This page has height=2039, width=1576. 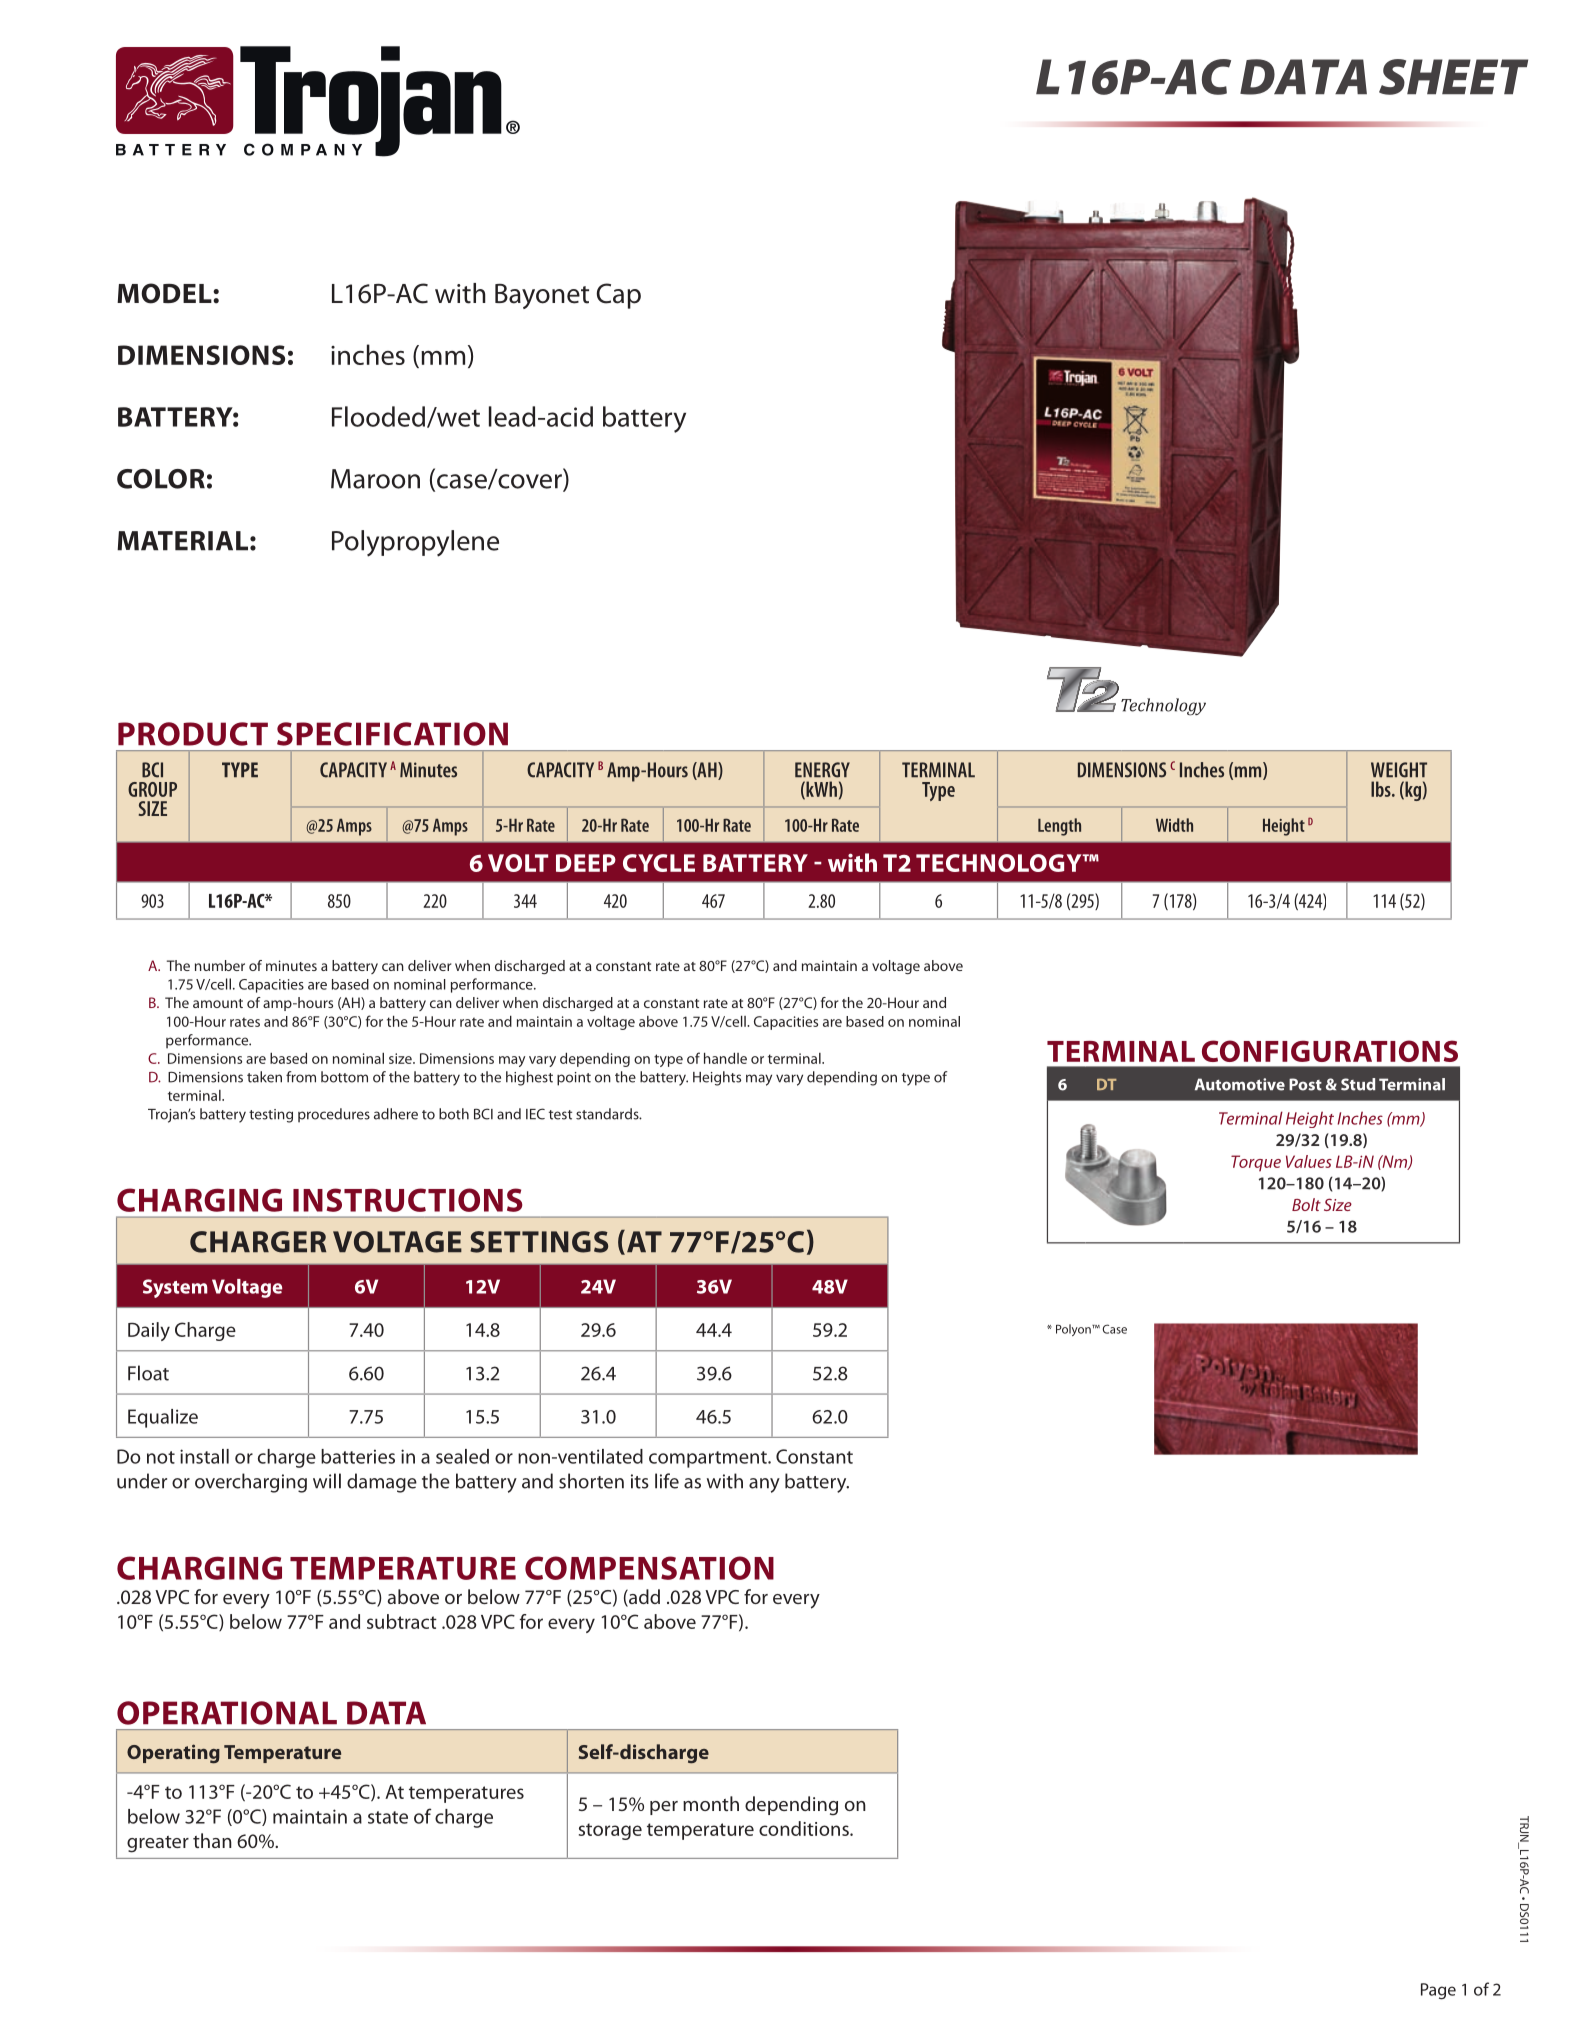 What do you see at coordinates (822, 770) in the page?
I see `ENERGY` at bounding box center [822, 770].
